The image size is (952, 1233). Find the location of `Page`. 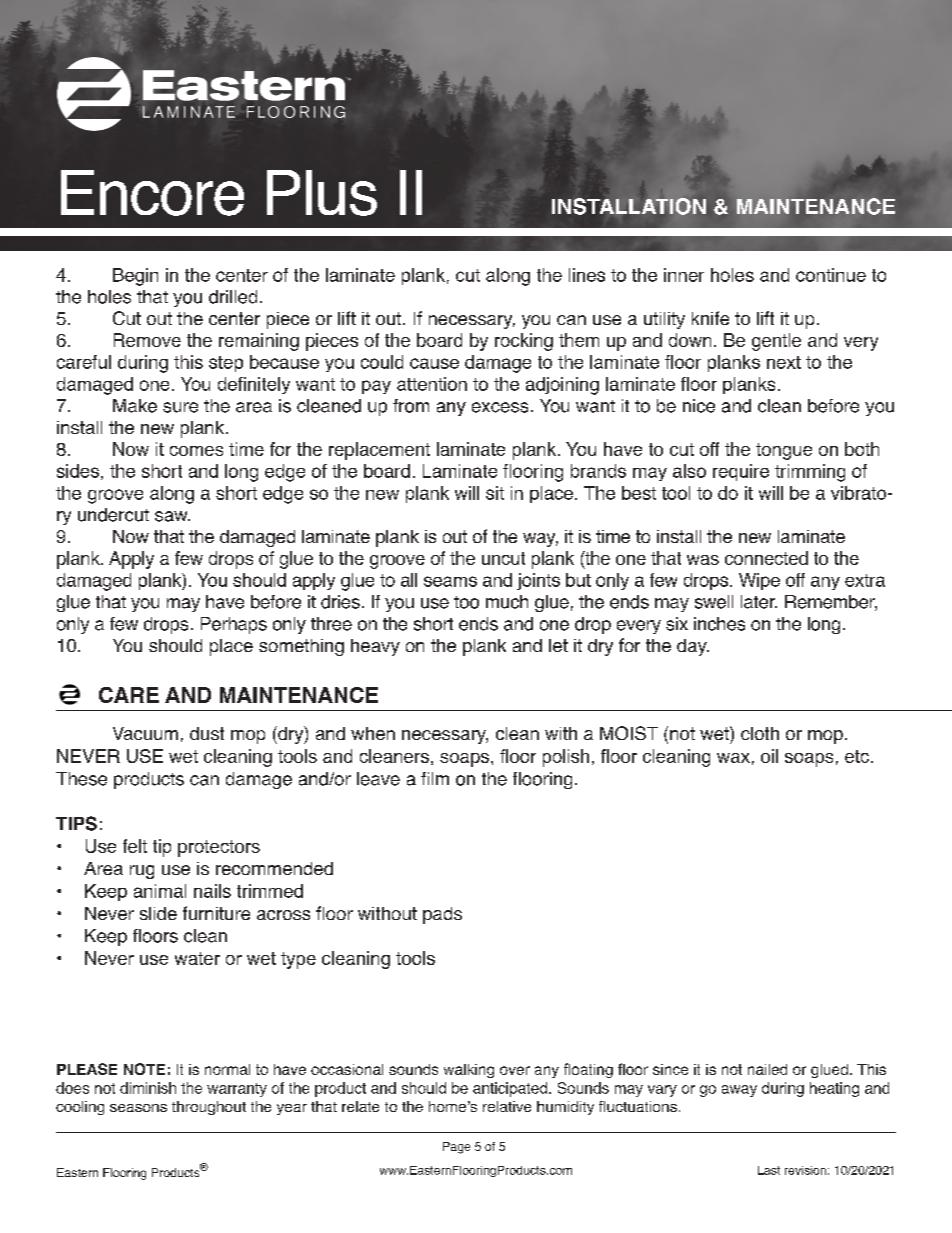

Page is located at coordinates (456, 1148).
